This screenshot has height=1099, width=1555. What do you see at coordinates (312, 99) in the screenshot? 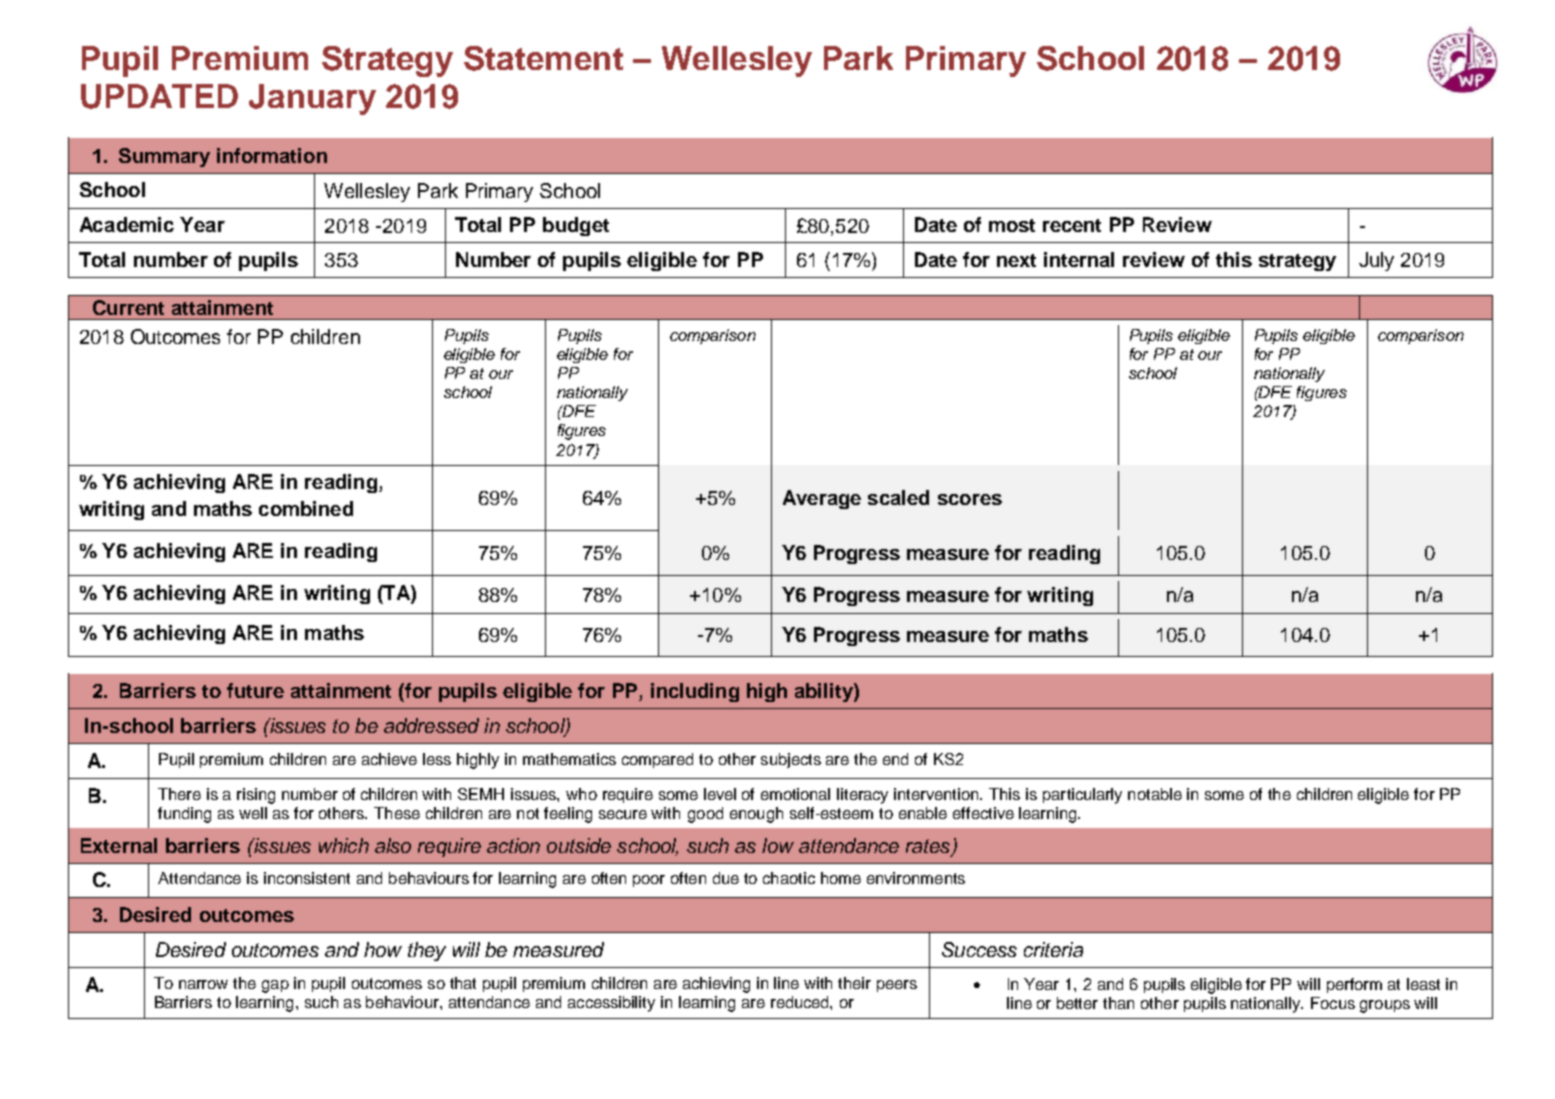
I see `January` at bounding box center [312, 99].
